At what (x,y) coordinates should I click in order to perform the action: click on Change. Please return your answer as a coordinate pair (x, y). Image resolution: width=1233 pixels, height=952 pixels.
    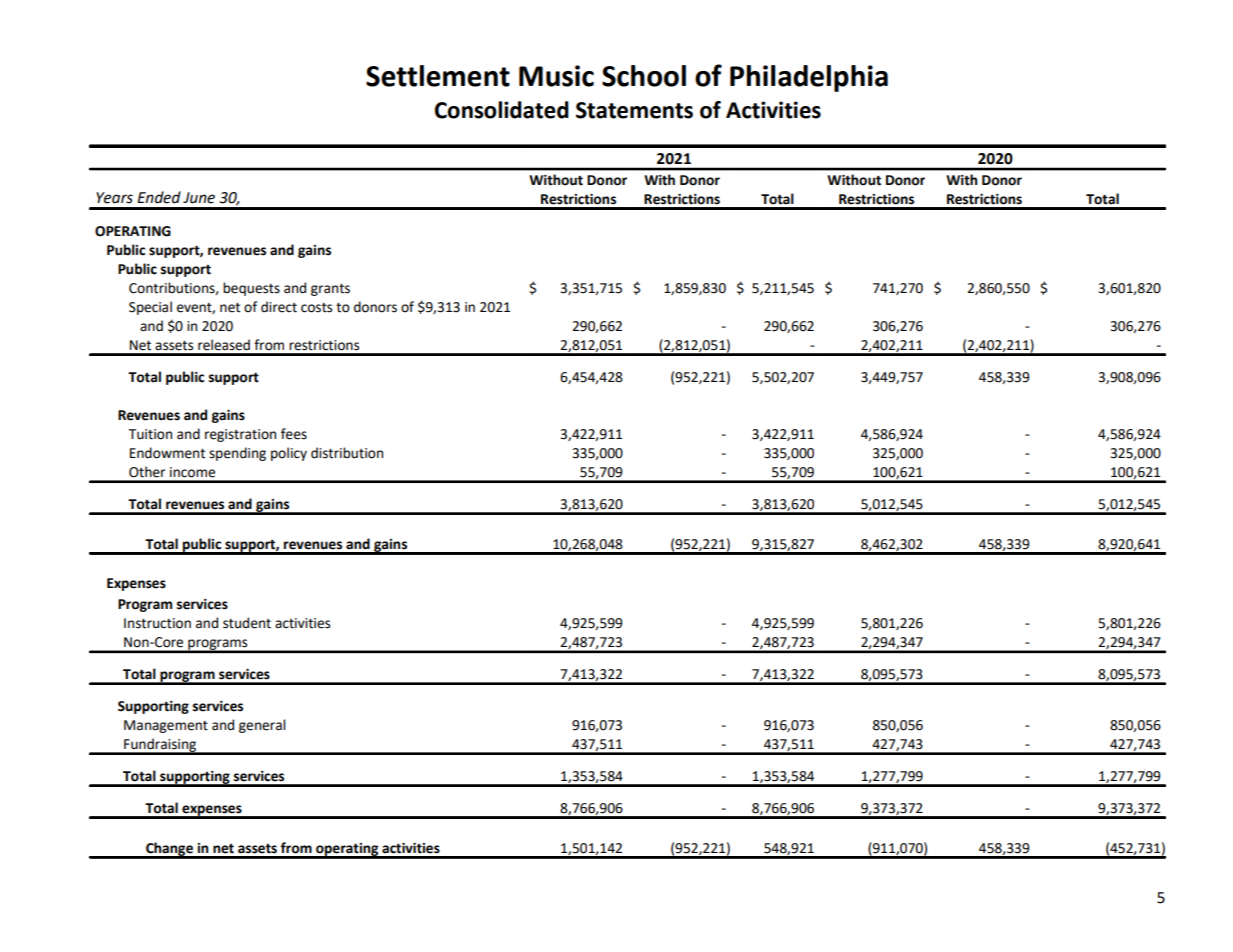
    Looking at the image, I should click on (169, 850).
